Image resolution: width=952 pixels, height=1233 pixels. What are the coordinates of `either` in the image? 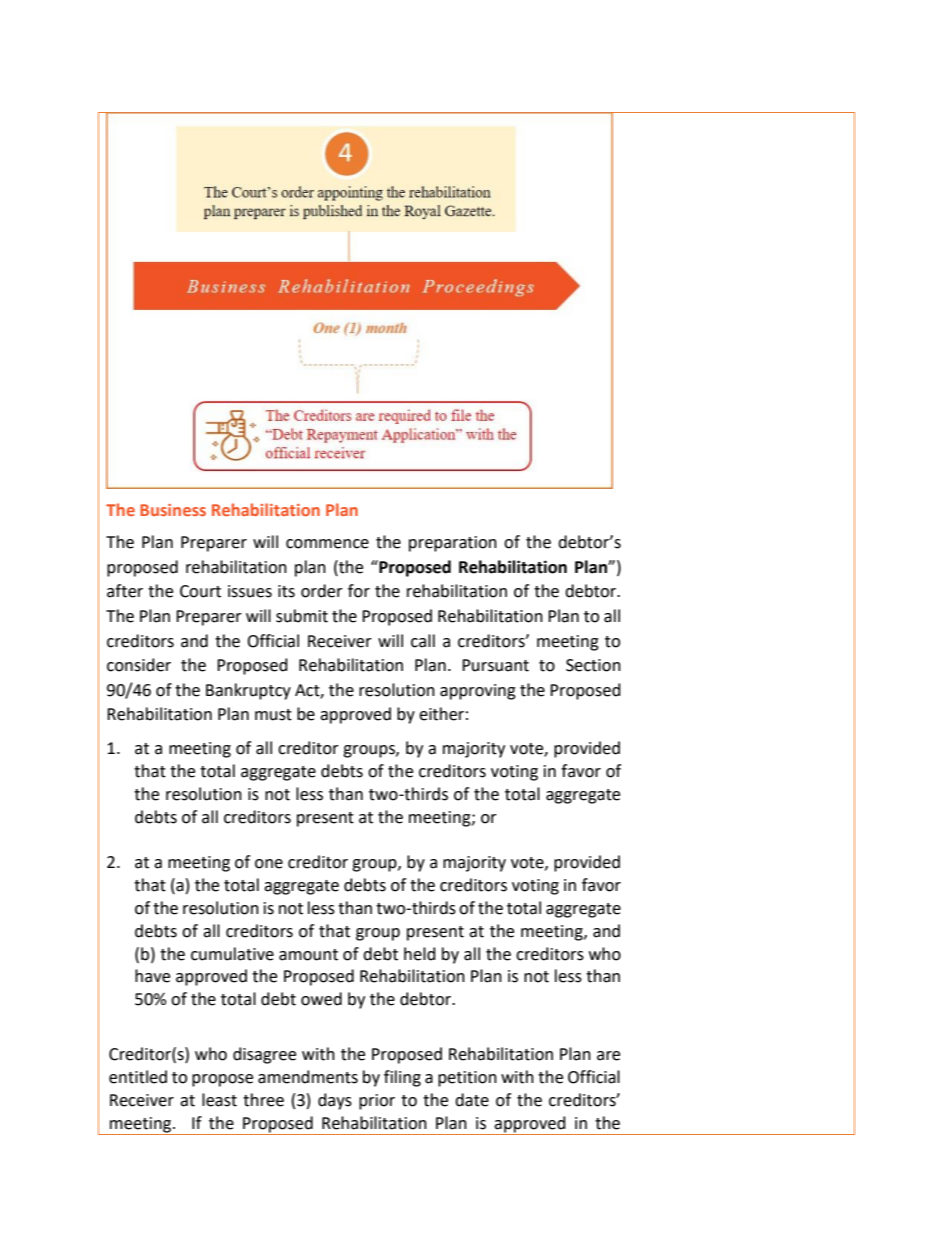 It's located at (441, 714).
